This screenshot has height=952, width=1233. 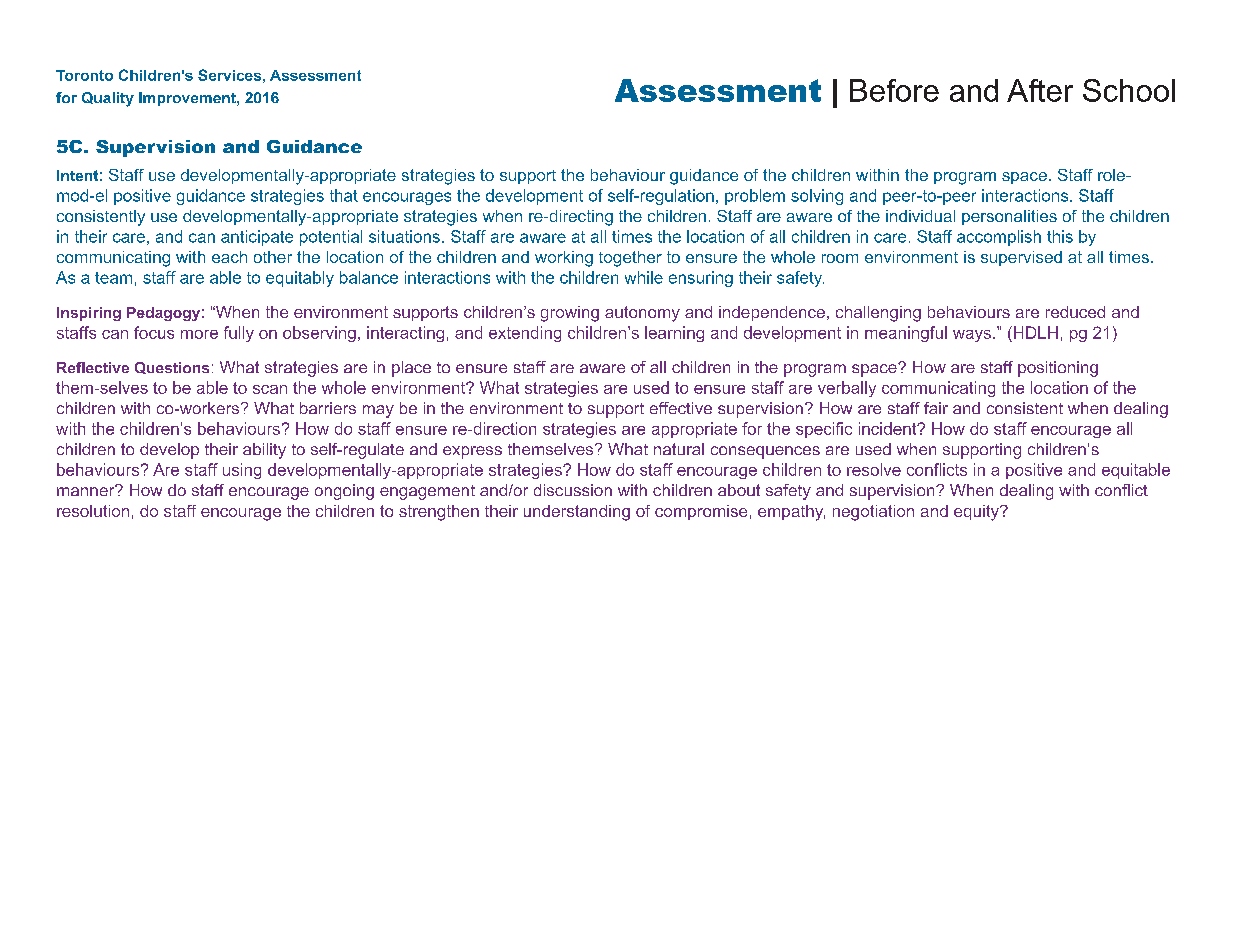 I want to click on problem, so click(x=755, y=197).
